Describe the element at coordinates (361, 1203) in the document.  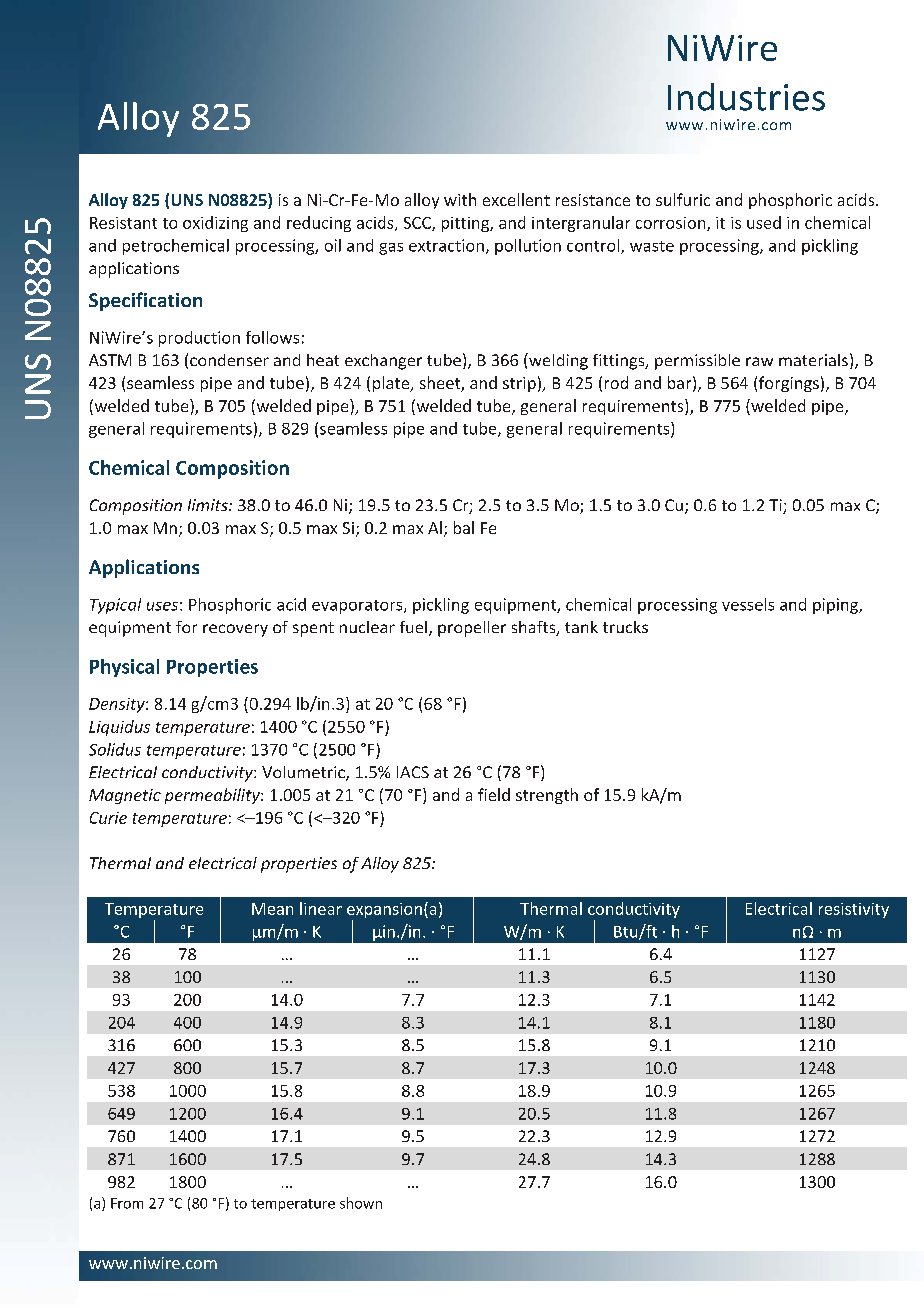
I see `shown` at that location.
